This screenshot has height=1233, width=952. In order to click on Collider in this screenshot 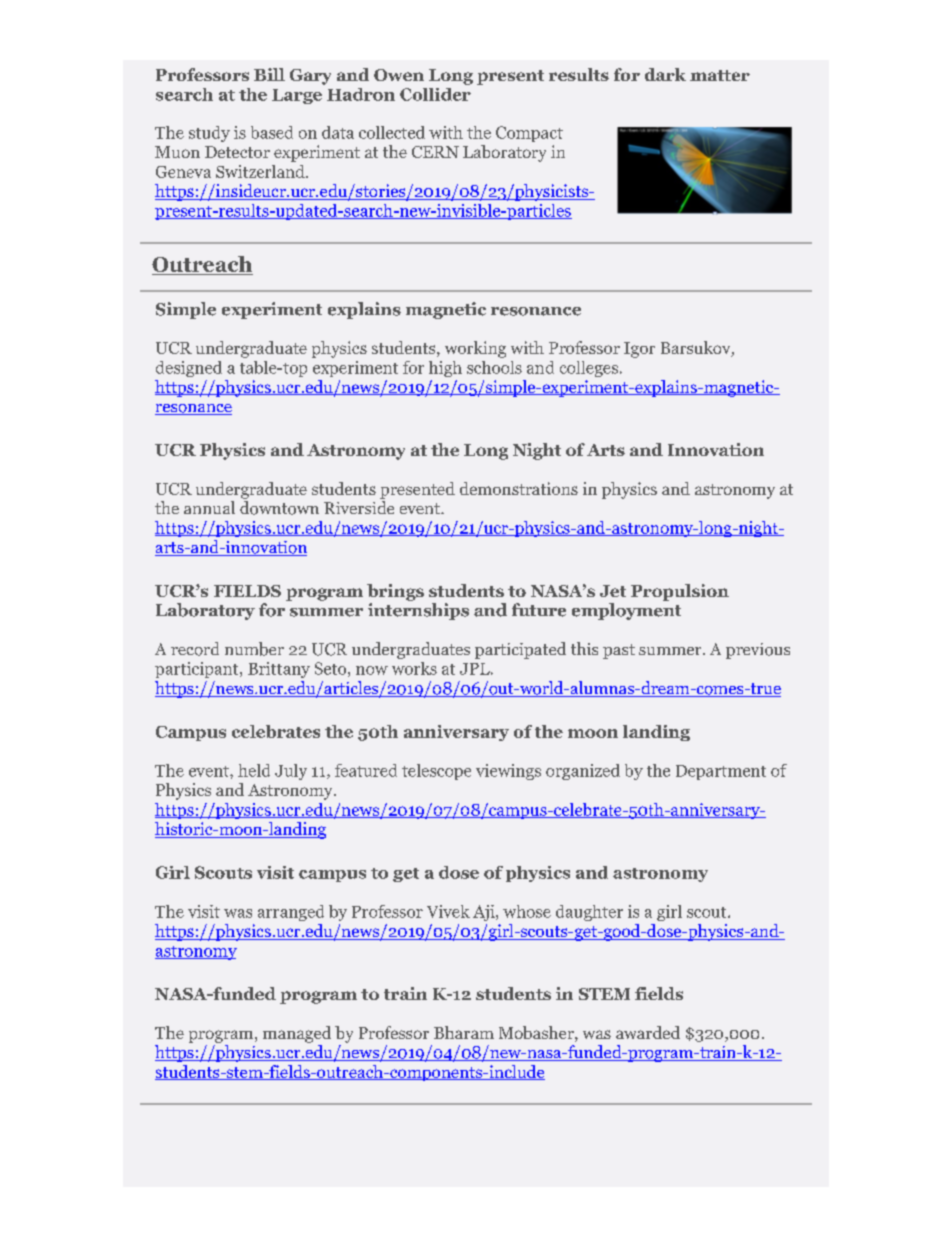, I will do `click(435, 94)`.
